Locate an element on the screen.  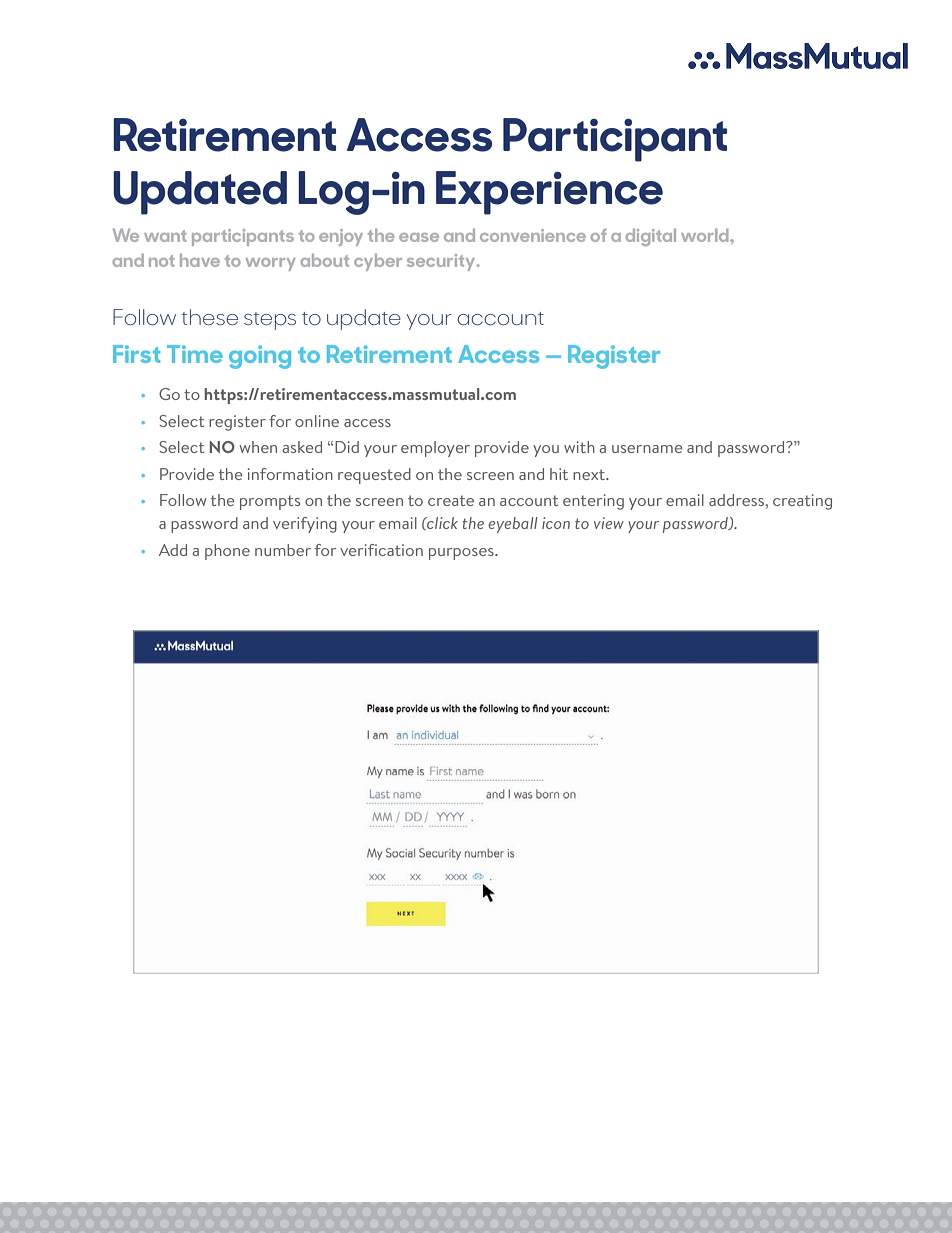
going is located at coordinates (260, 357).
